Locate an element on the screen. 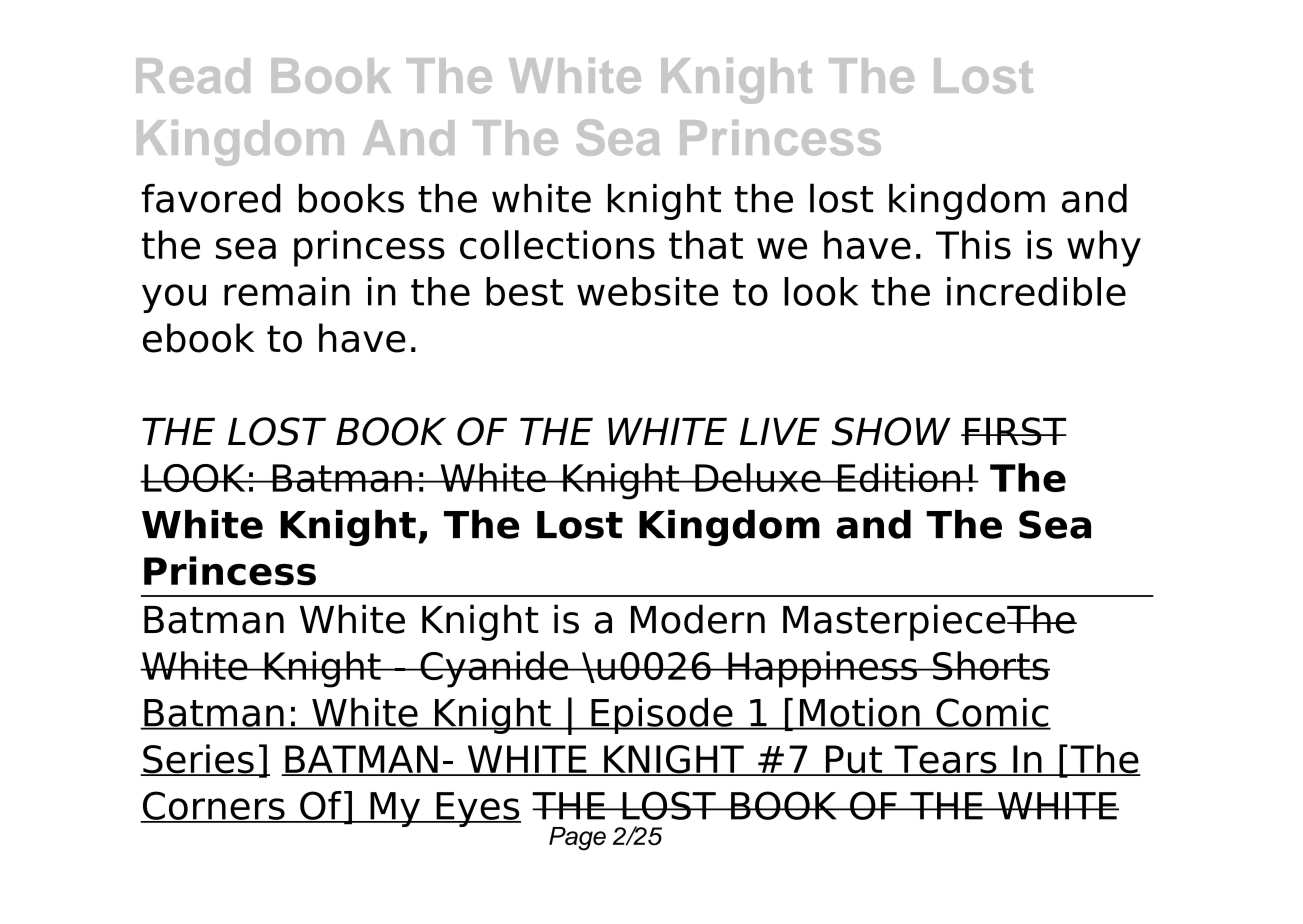  Read is located at coordinates (193, 76).
